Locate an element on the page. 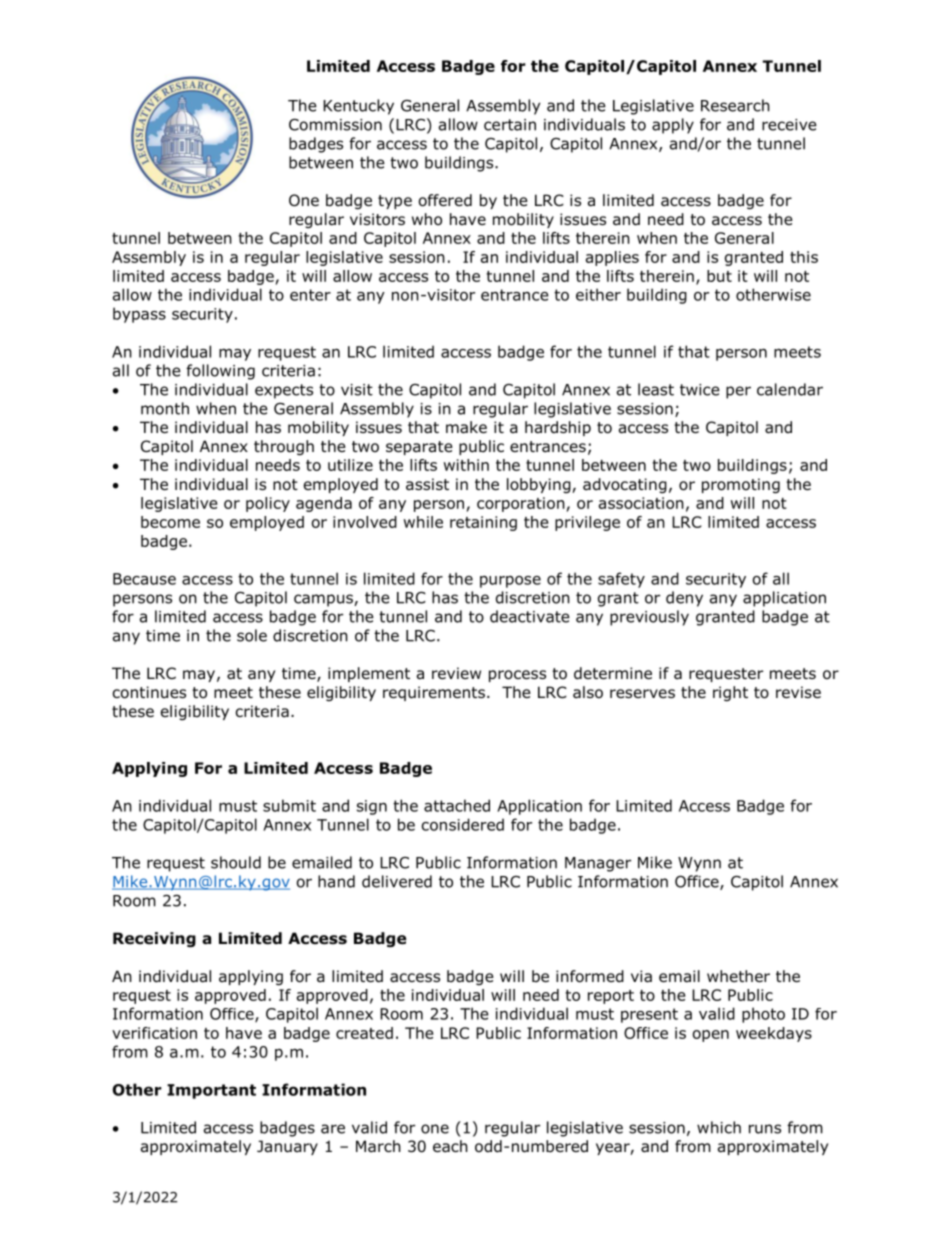  make is located at coordinates (466, 427).
